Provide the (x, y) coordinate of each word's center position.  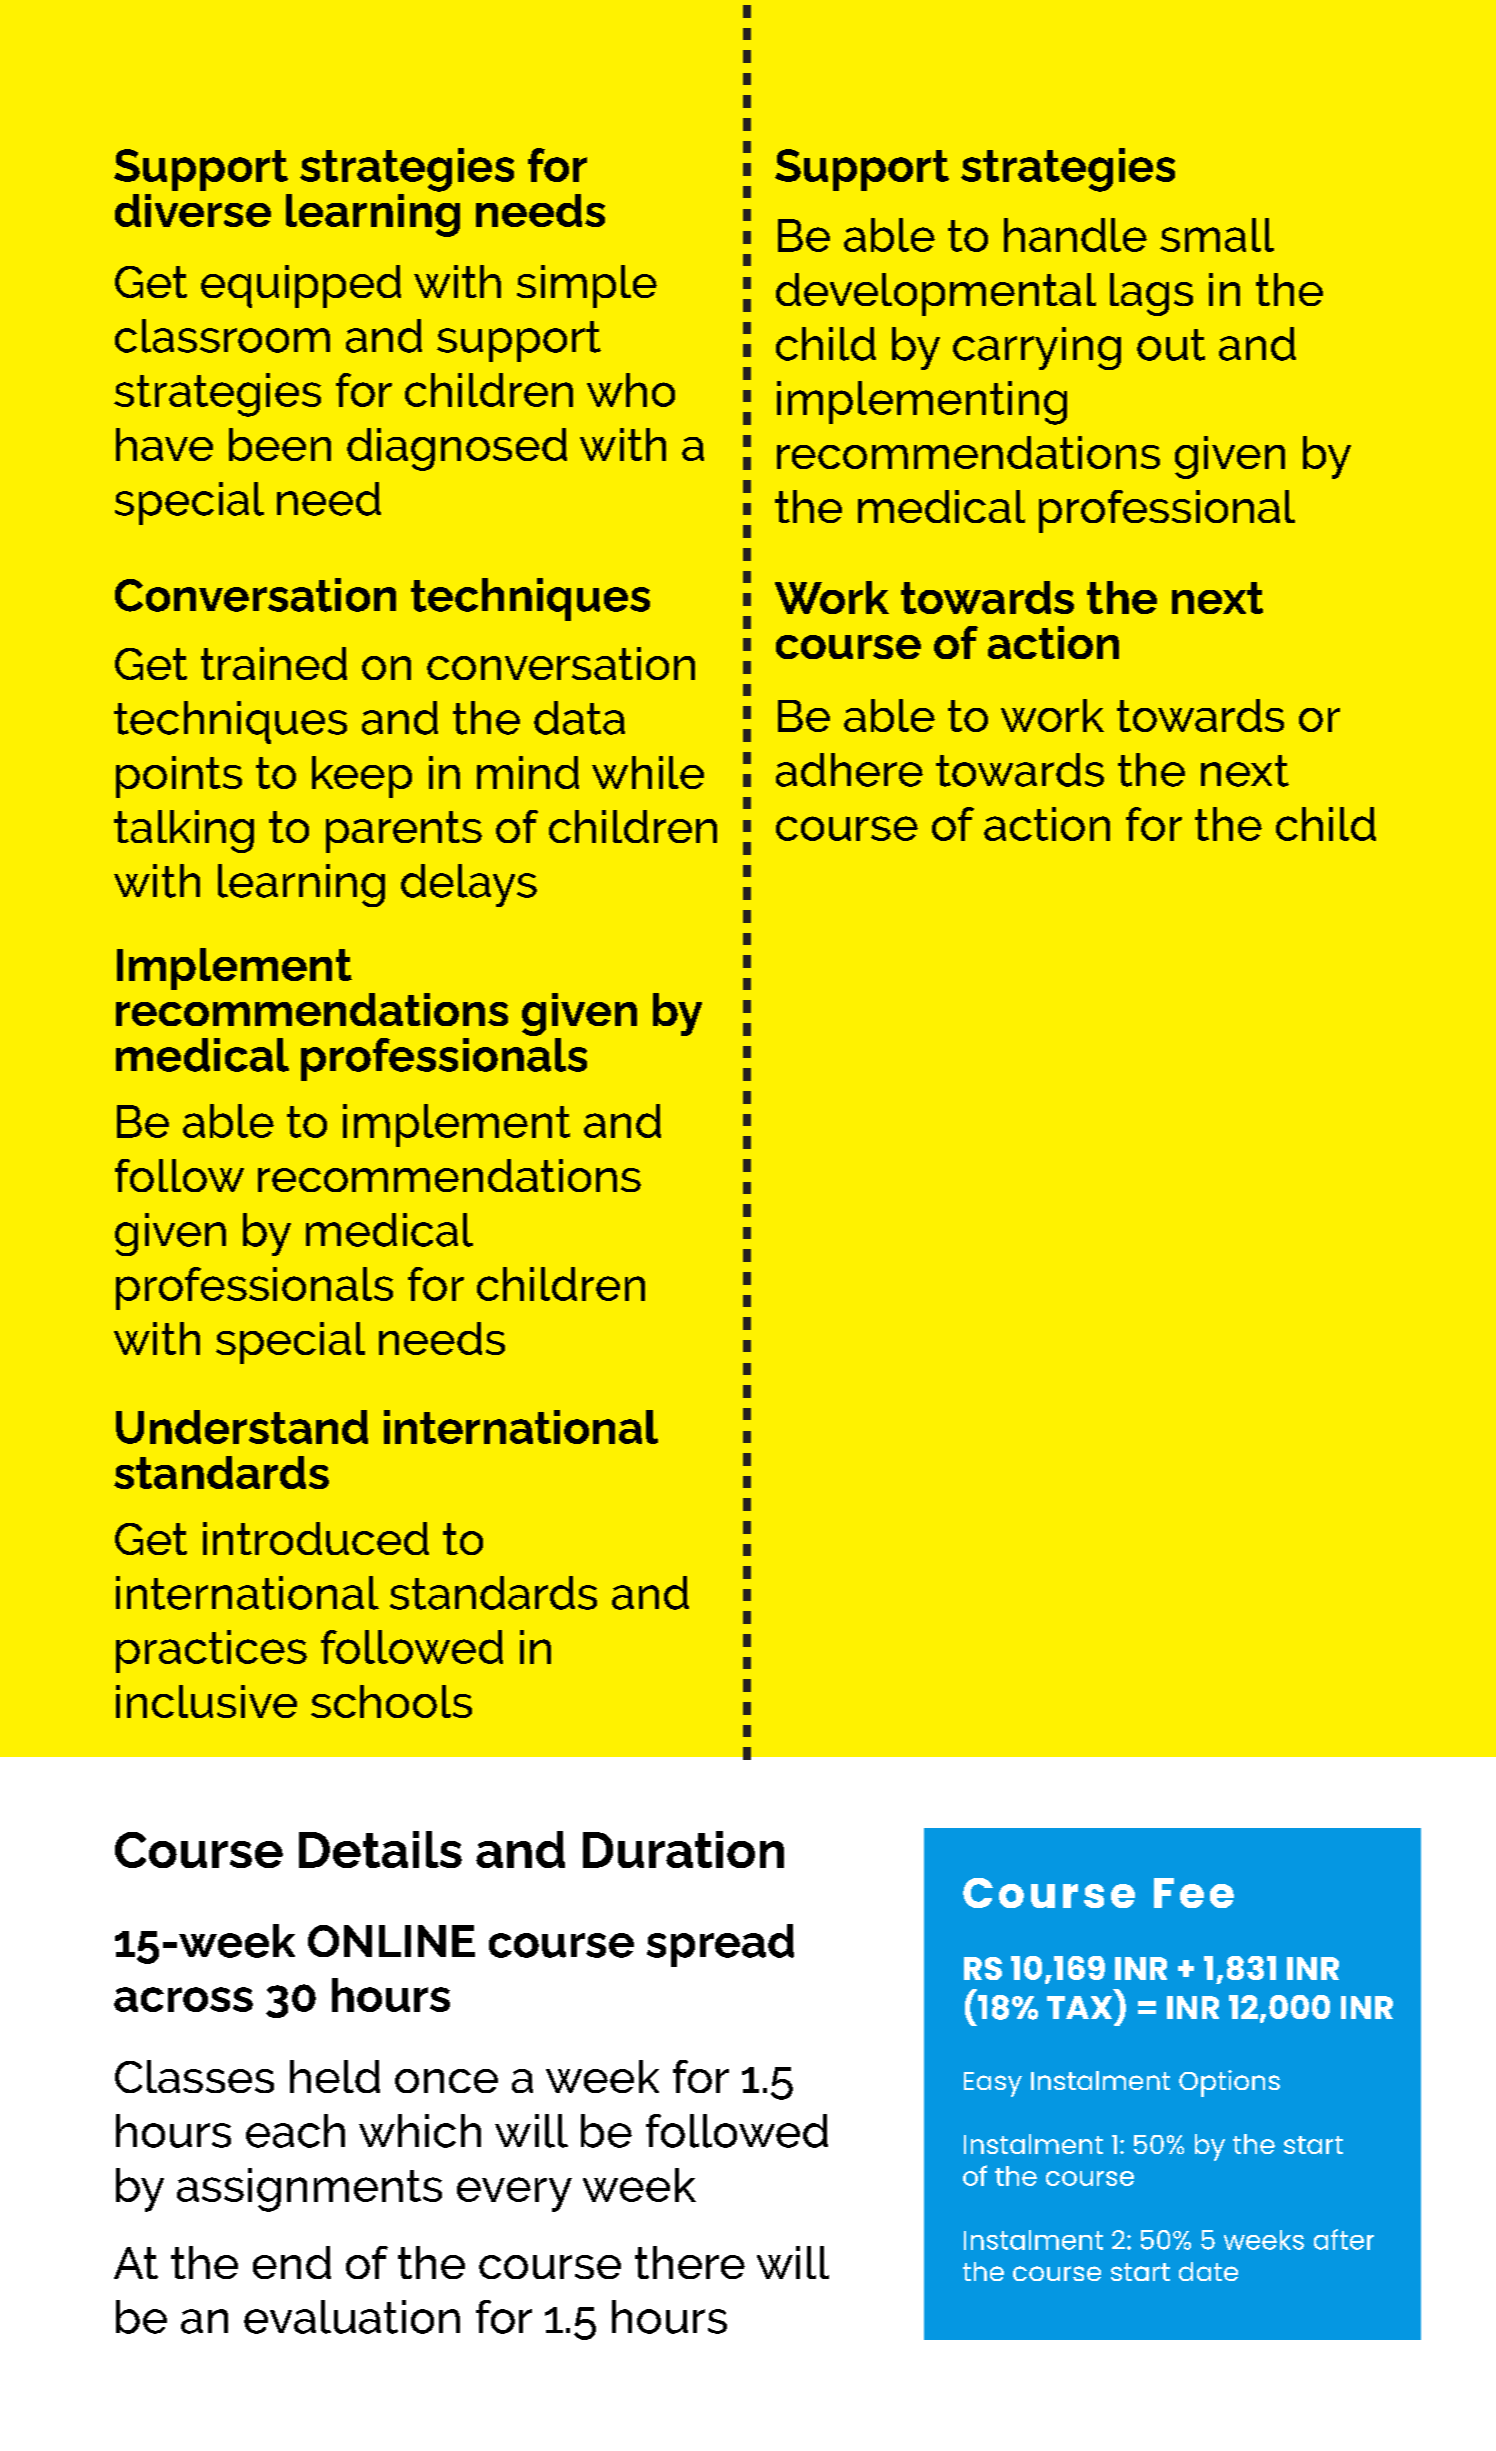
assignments (309, 2190)
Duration (683, 1849)
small (1217, 235)
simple (587, 286)
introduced (316, 1538)
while (648, 772)
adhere (849, 770)
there (690, 2262)
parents (404, 832)
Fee (1194, 1893)
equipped (301, 286)
